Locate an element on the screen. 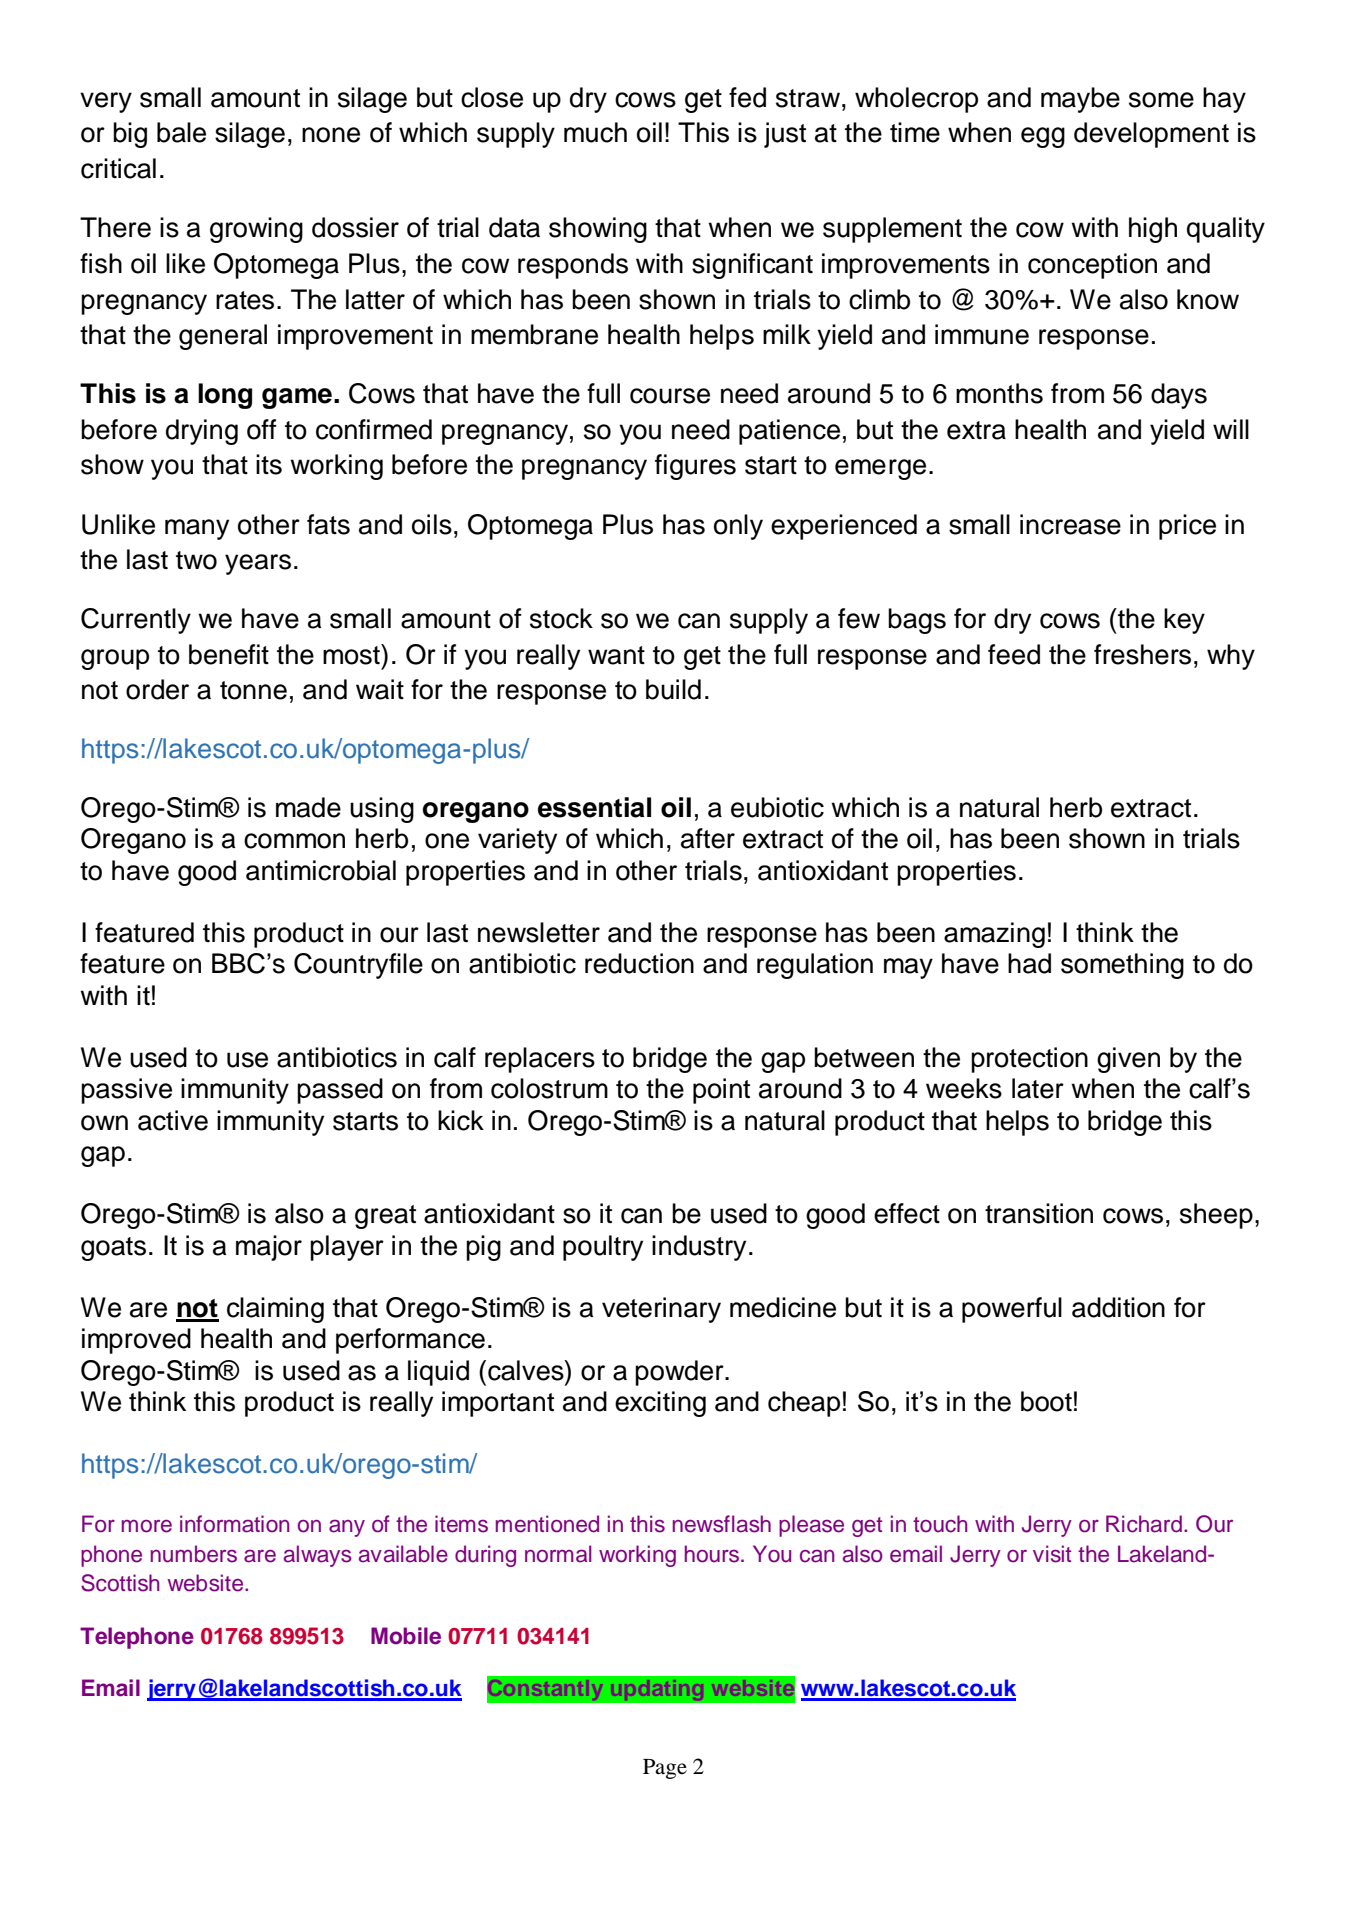 The image size is (1347, 1906). had is located at coordinates (1029, 963).
